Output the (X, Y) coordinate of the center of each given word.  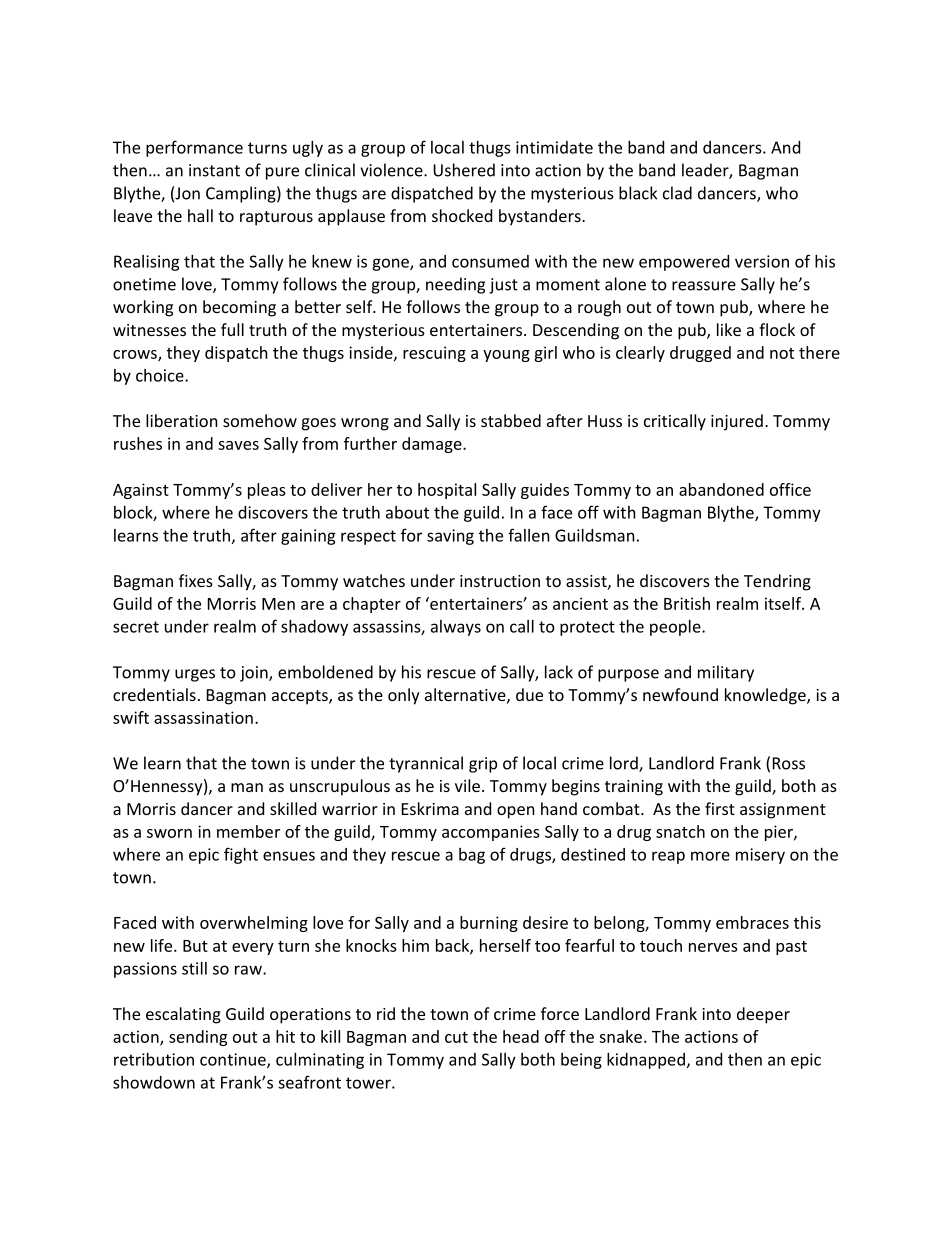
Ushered (464, 170)
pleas (267, 491)
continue (234, 1060)
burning (489, 924)
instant (214, 170)
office (790, 489)
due (529, 694)
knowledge (766, 696)
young (506, 356)
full (232, 329)
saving (450, 537)
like (729, 329)
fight (241, 855)
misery (760, 856)
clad (677, 193)
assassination (203, 717)
